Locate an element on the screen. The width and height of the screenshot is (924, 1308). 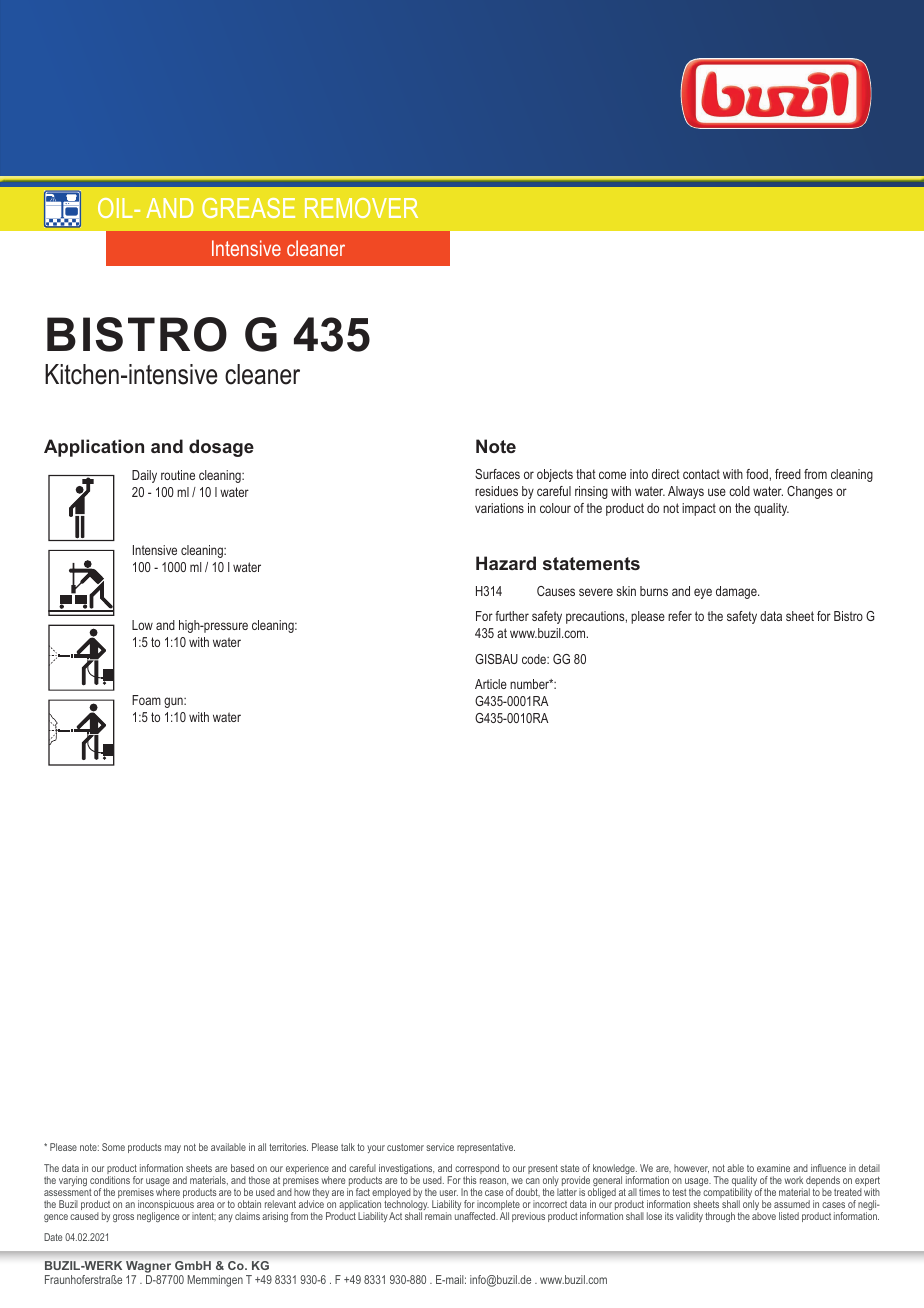
REMOVER is located at coordinates (361, 208).
